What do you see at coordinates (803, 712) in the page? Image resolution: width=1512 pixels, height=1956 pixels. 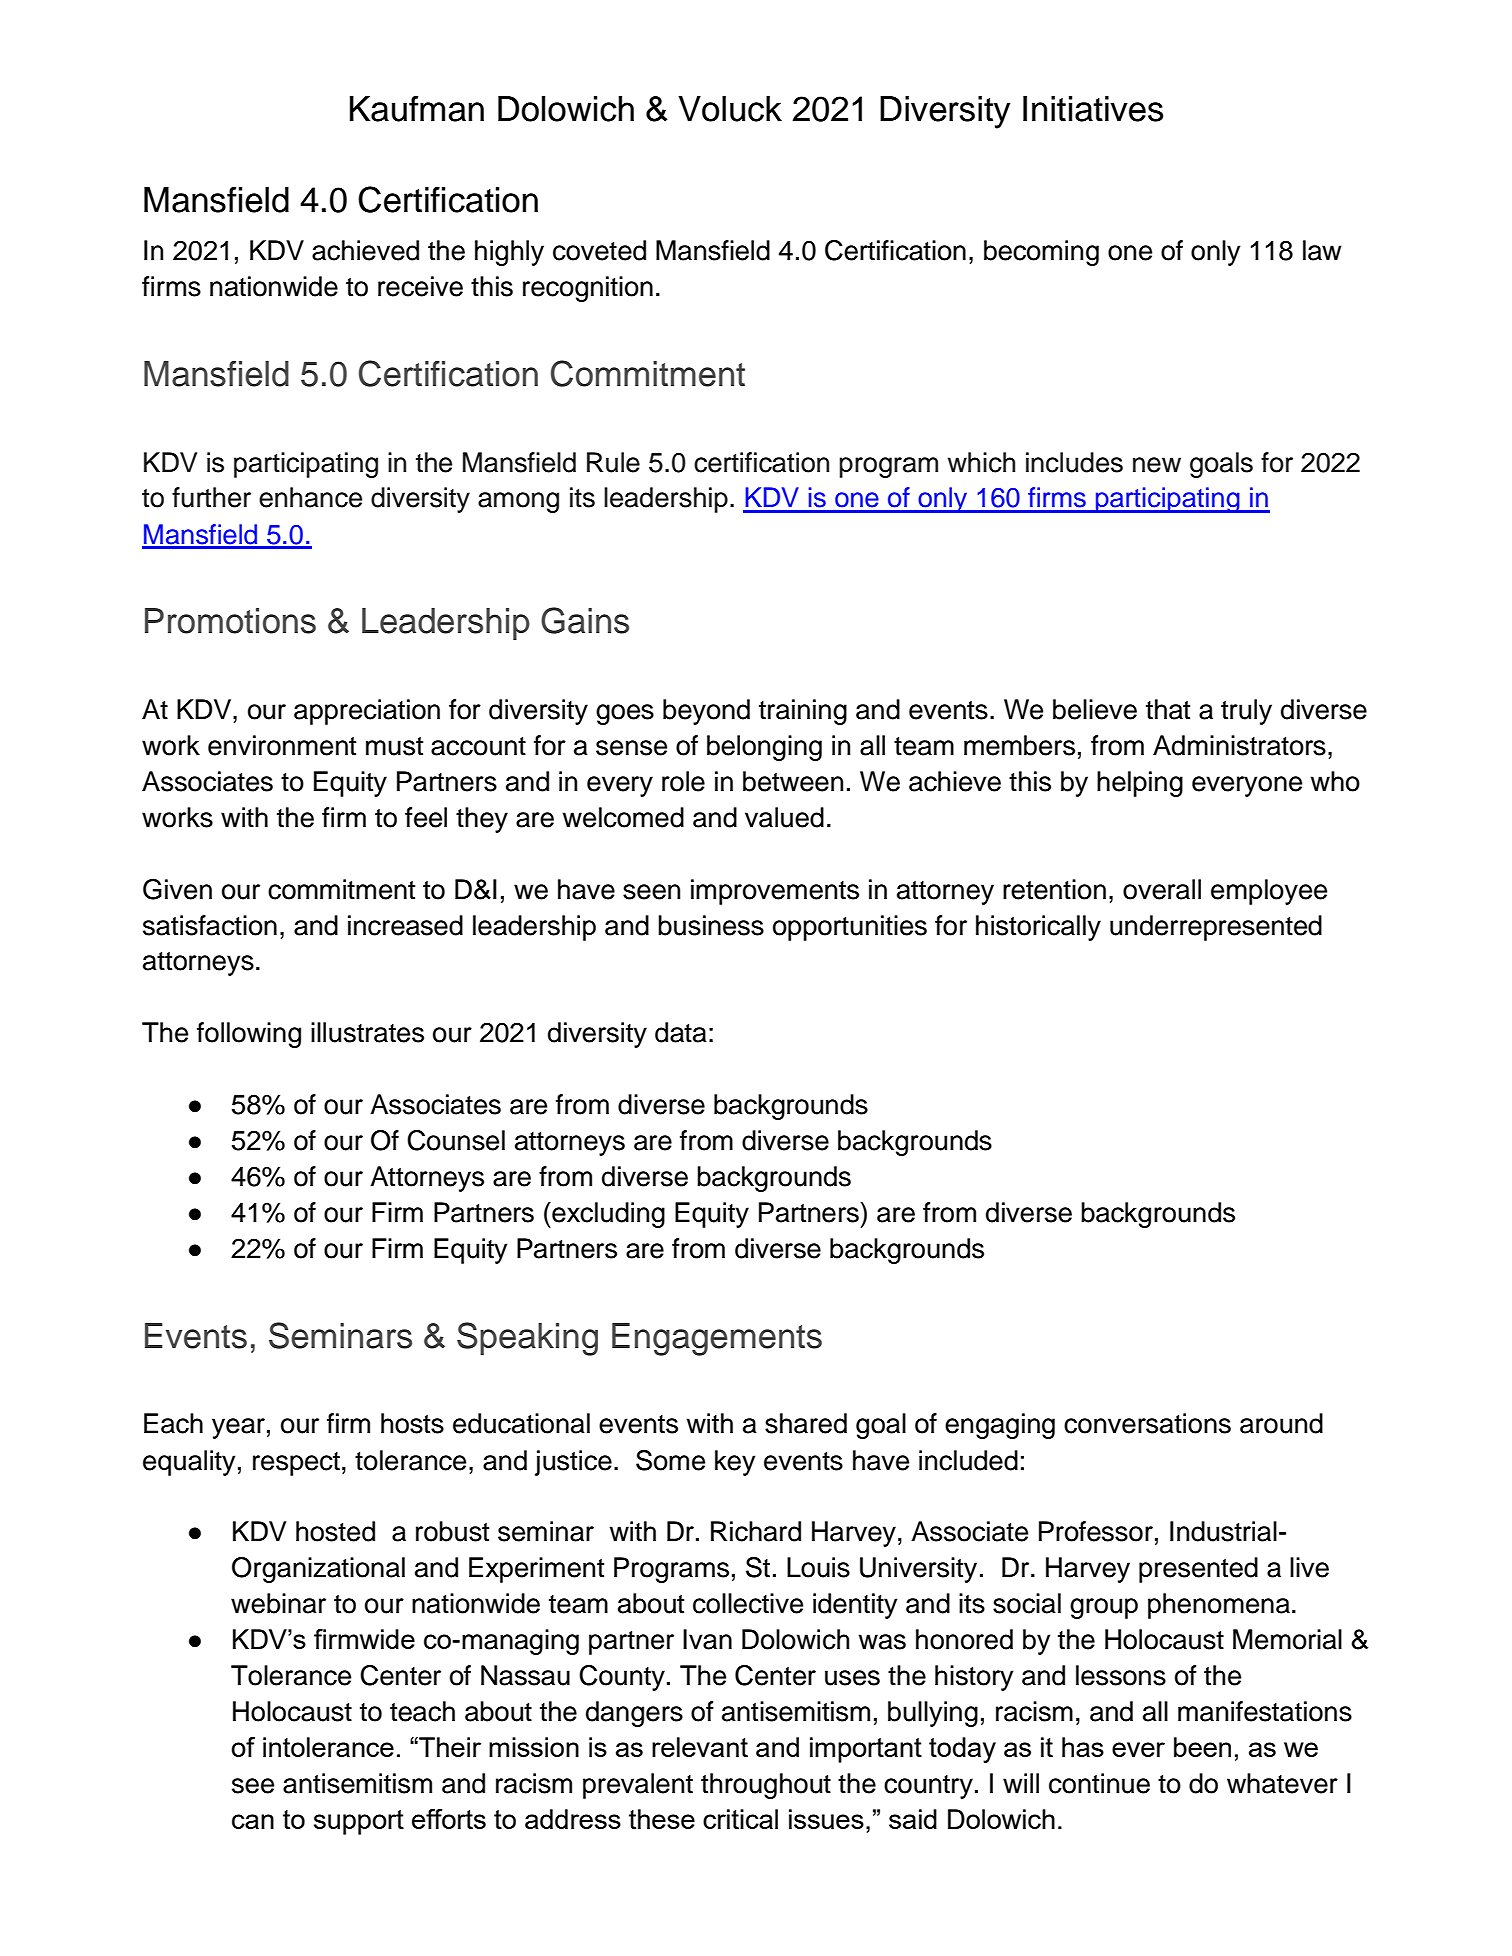 I see `training` at bounding box center [803, 712].
